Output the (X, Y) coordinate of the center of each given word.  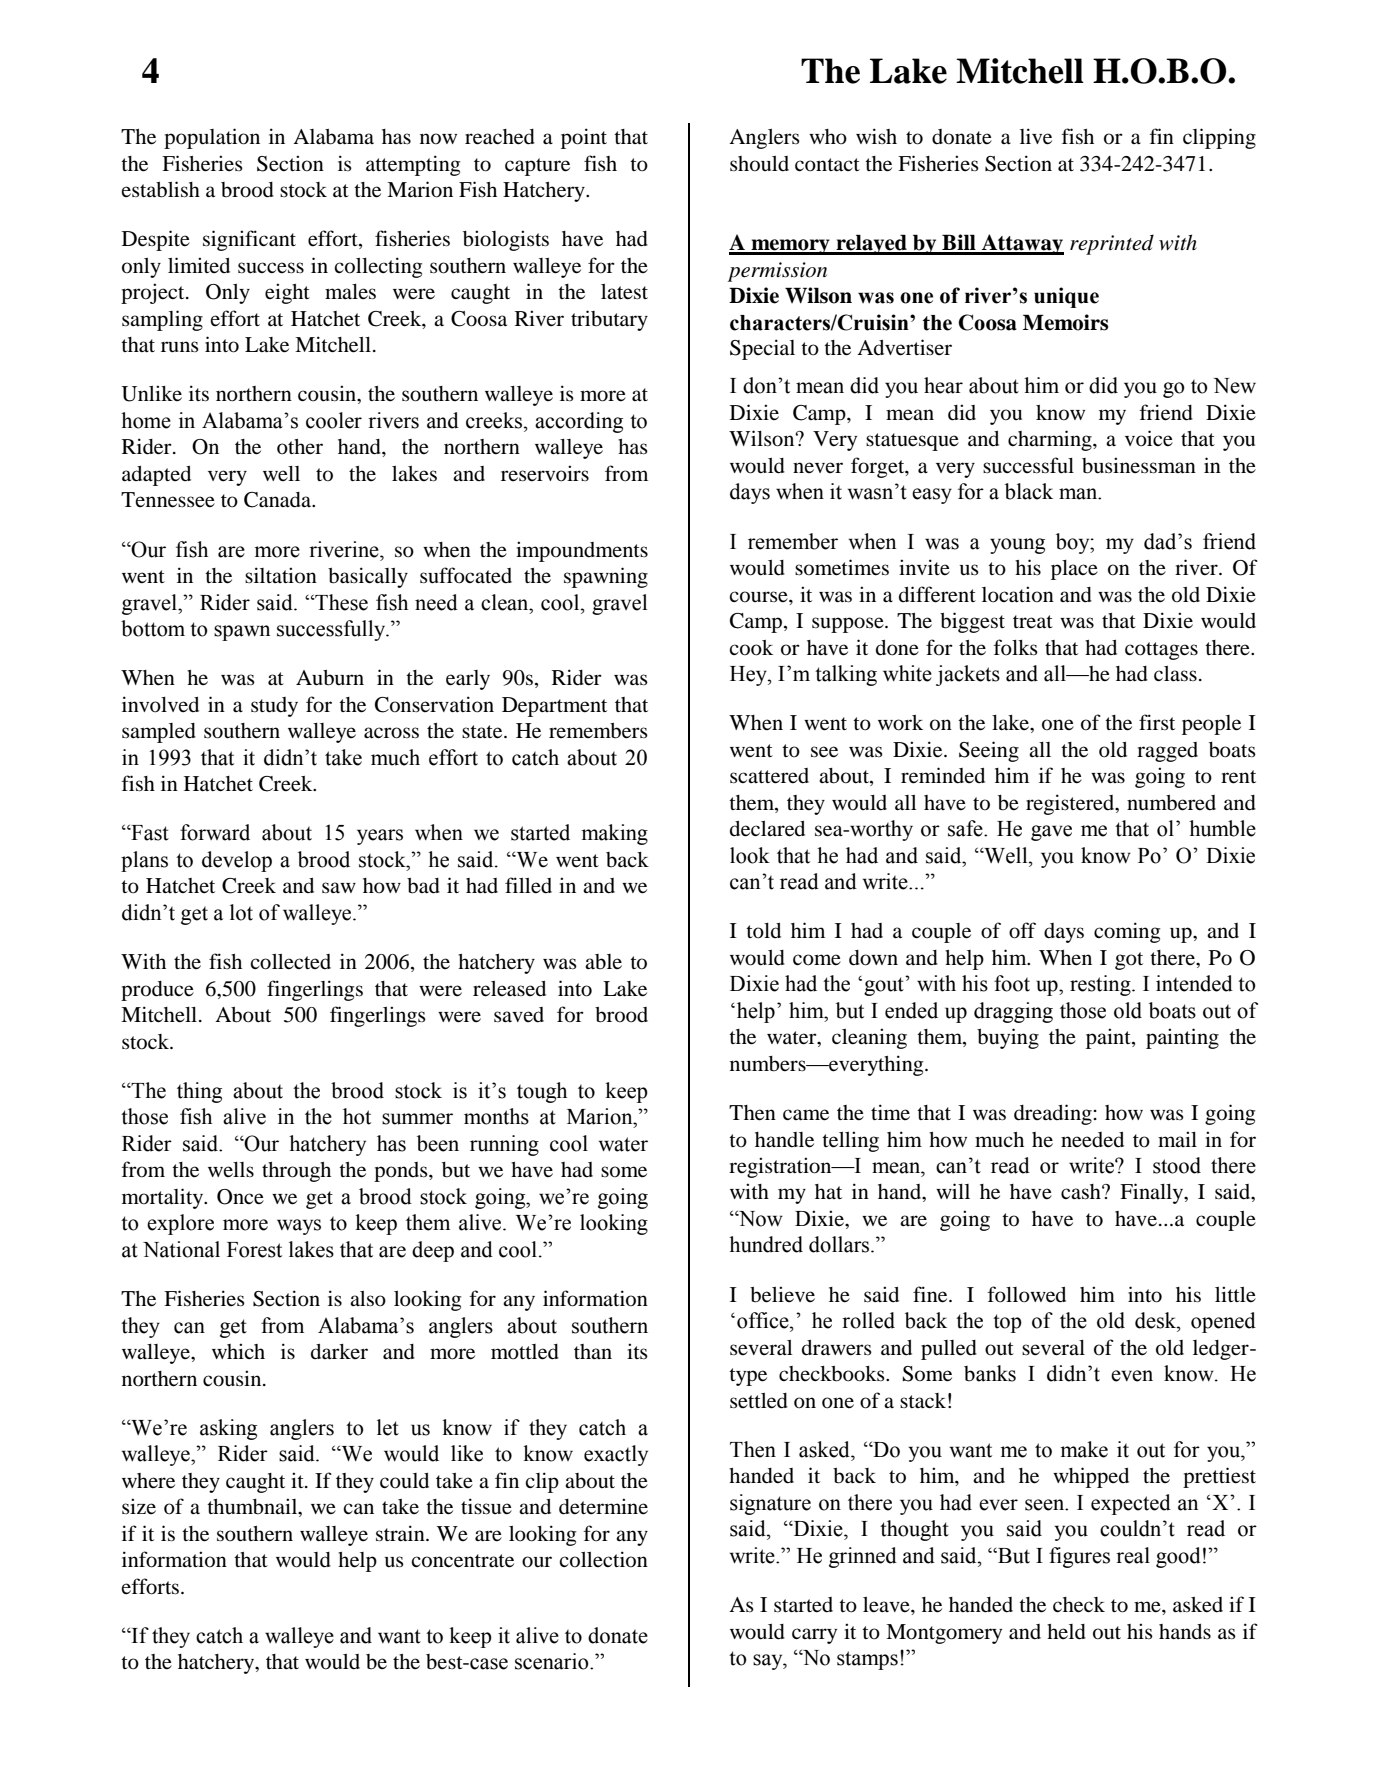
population (212, 138)
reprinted (1112, 244)
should (759, 164)
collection (603, 1559)
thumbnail (253, 1507)
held (1066, 1632)
